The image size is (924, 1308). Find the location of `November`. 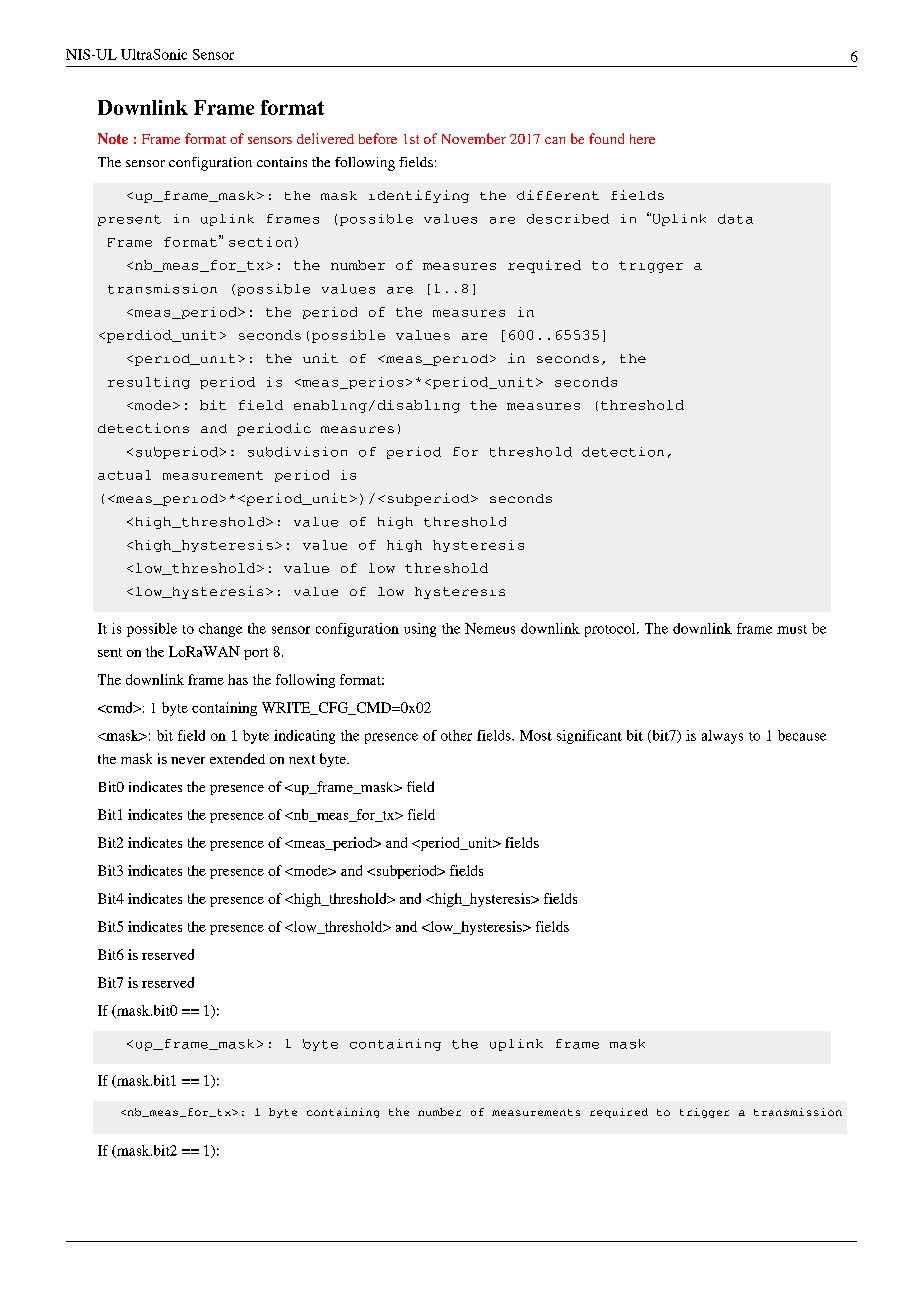

November is located at coordinates (474, 138).
